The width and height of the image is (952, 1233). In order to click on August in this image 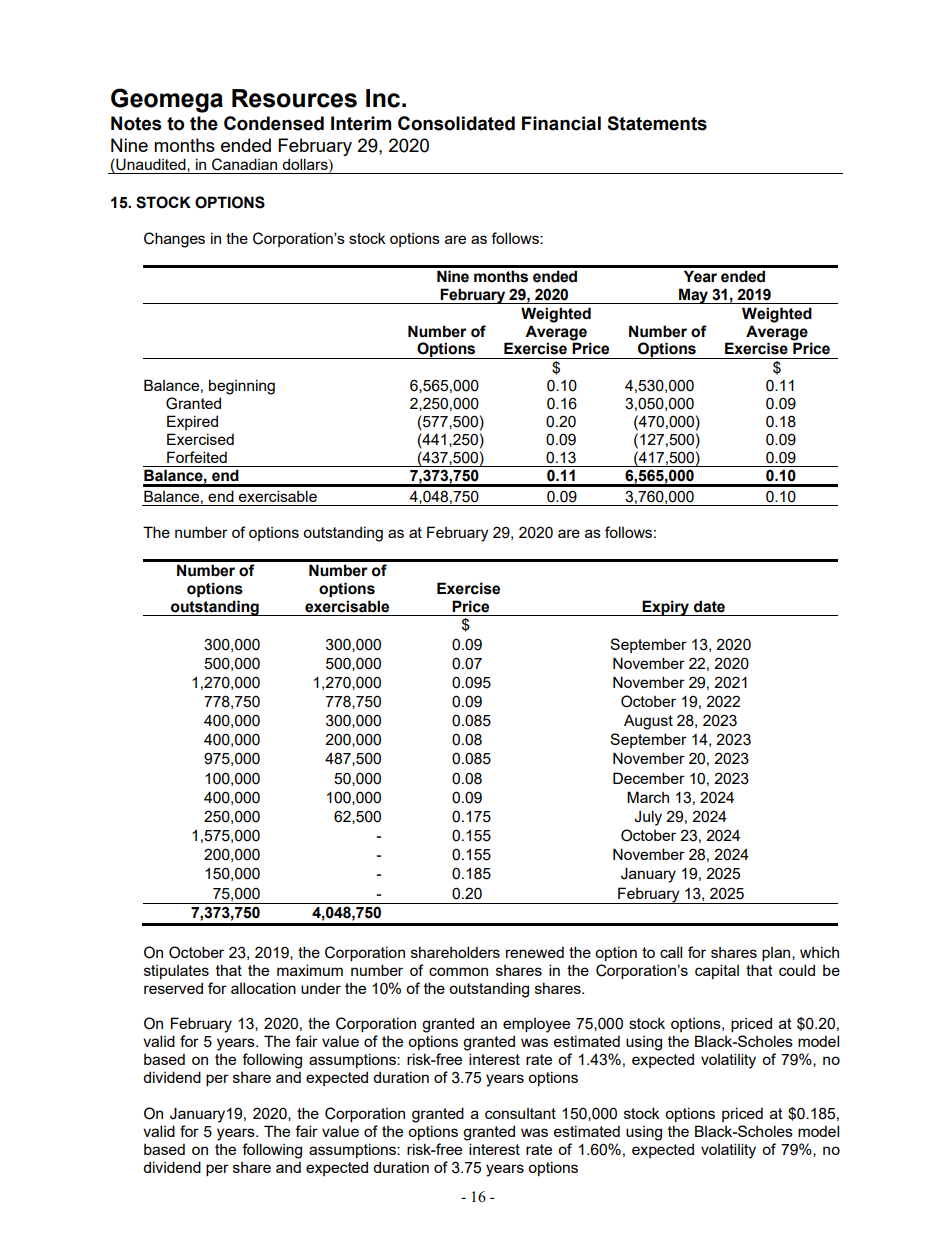, I will do `click(648, 722)`.
